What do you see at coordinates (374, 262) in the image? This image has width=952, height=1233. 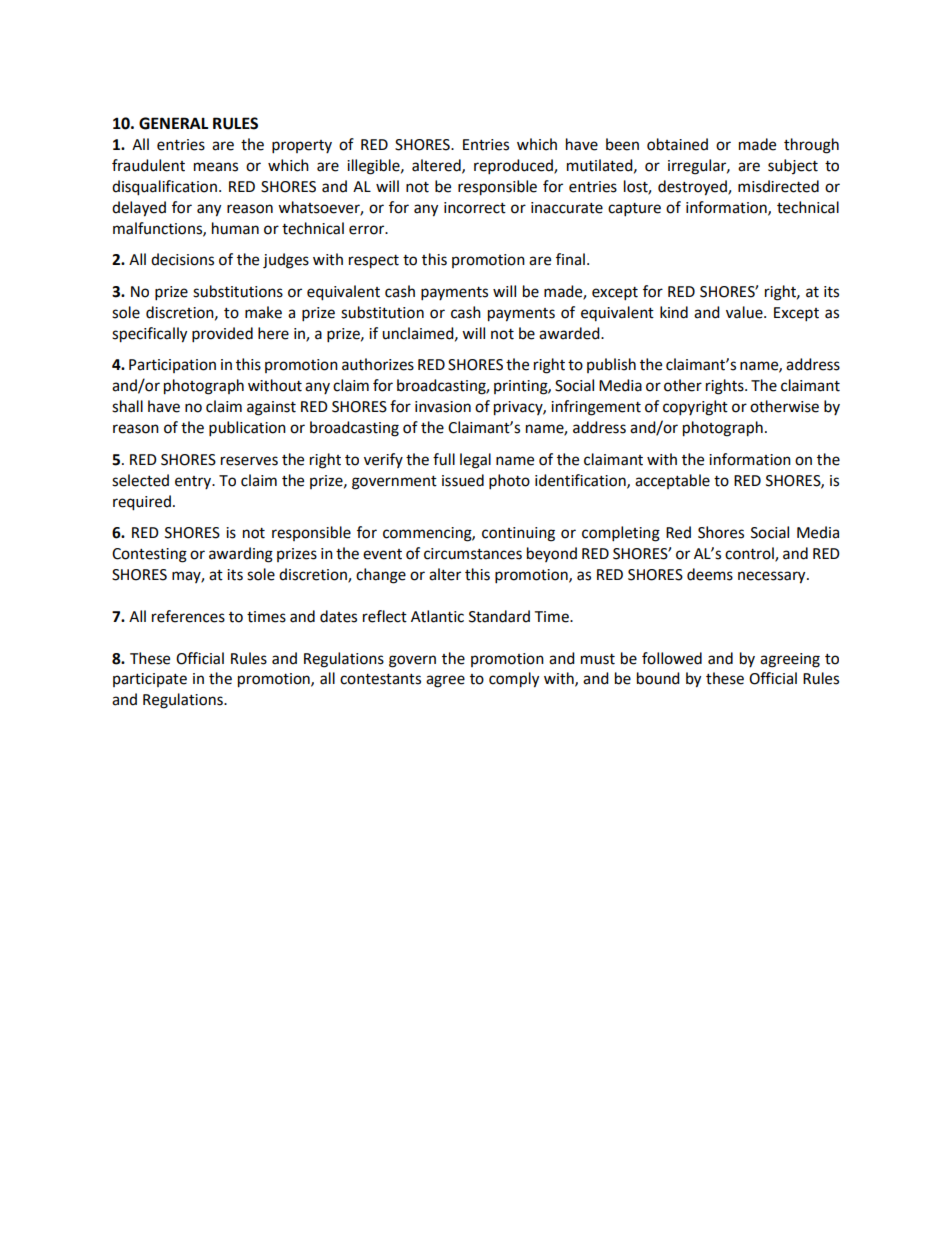 I see `respect` at bounding box center [374, 262].
